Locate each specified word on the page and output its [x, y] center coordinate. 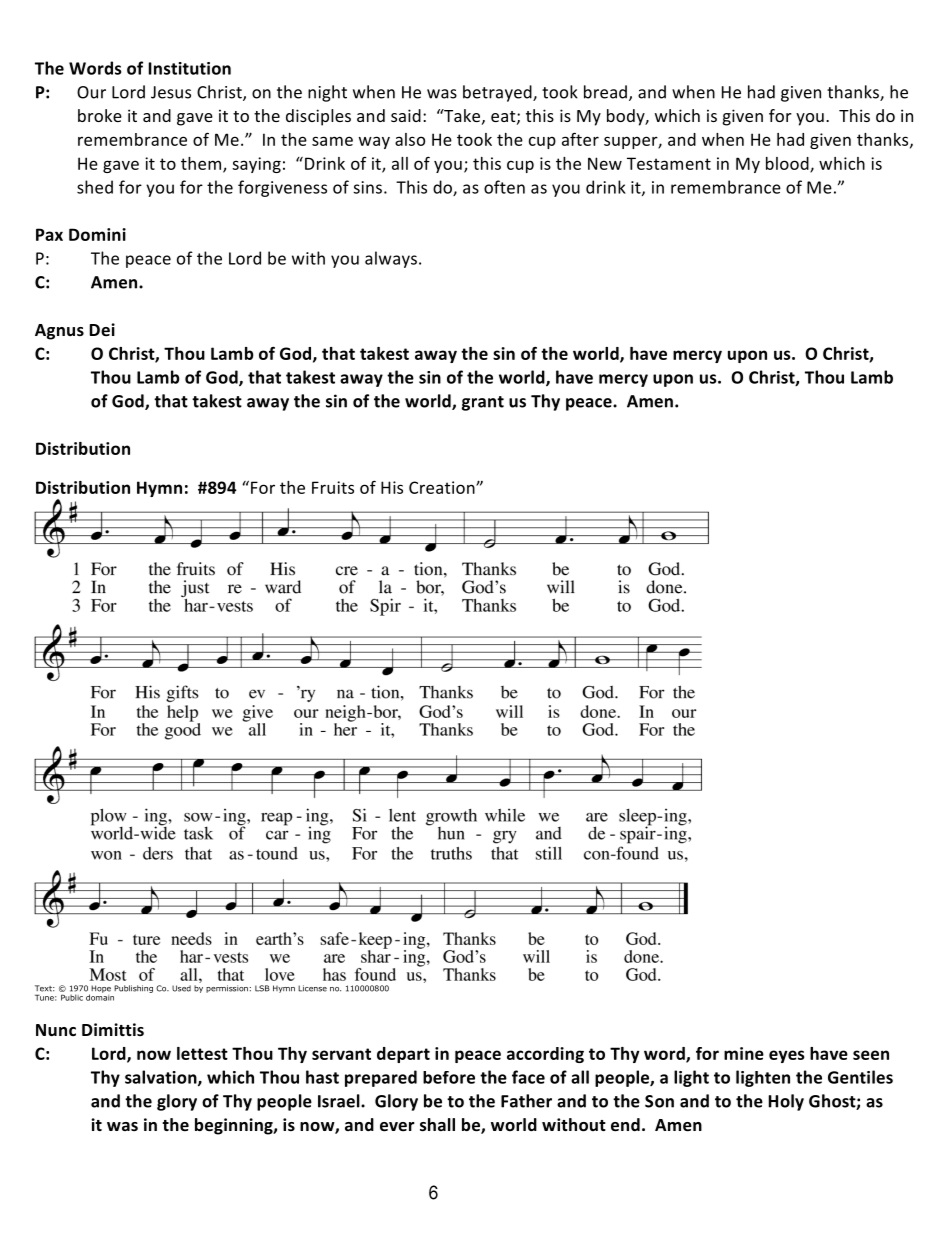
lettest [202, 1053]
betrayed [498, 93]
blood [788, 164]
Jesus [171, 92]
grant [482, 403]
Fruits [333, 487]
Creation [443, 487]
